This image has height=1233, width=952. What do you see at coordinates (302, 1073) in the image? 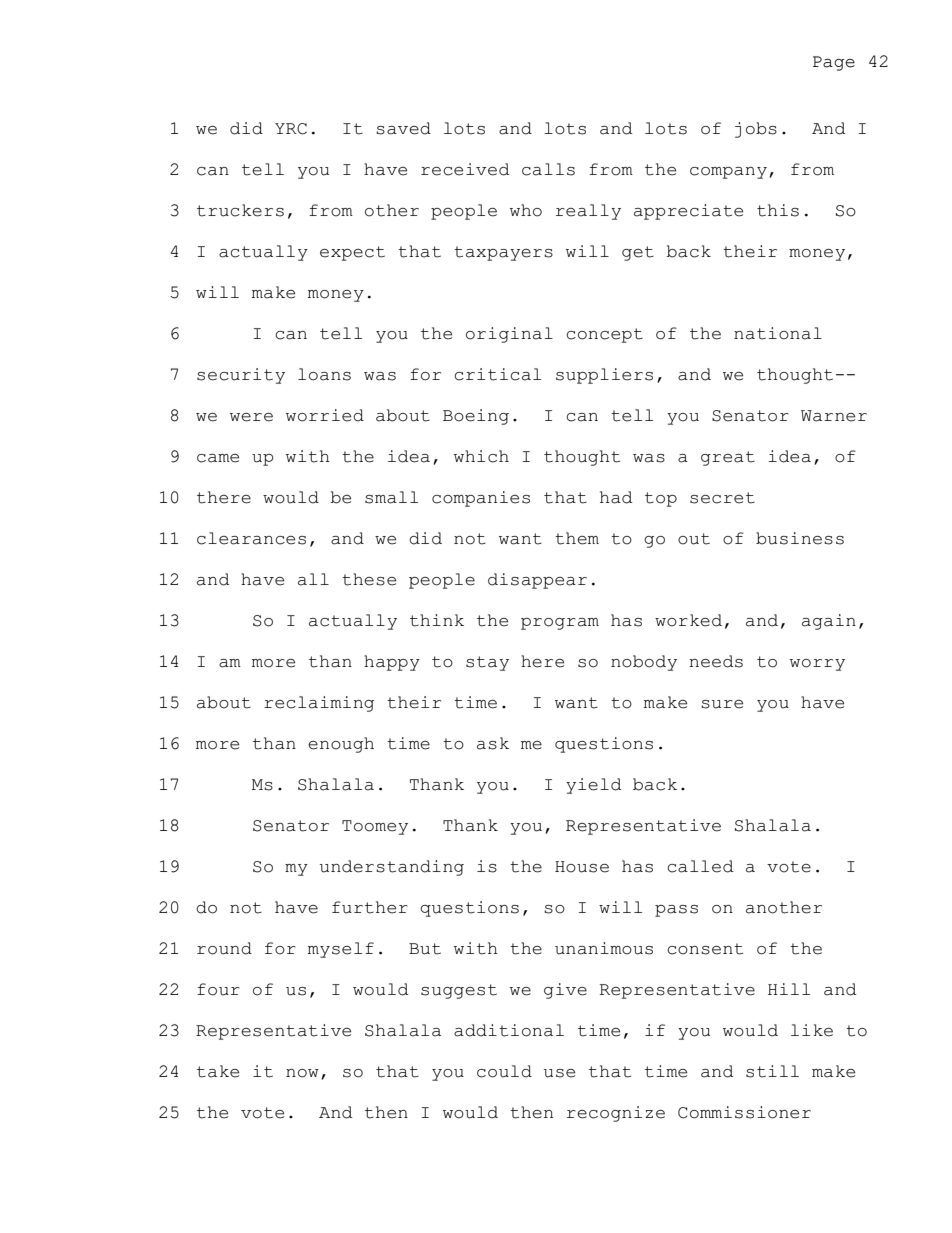
I see `now` at bounding box center [302, 1073].
